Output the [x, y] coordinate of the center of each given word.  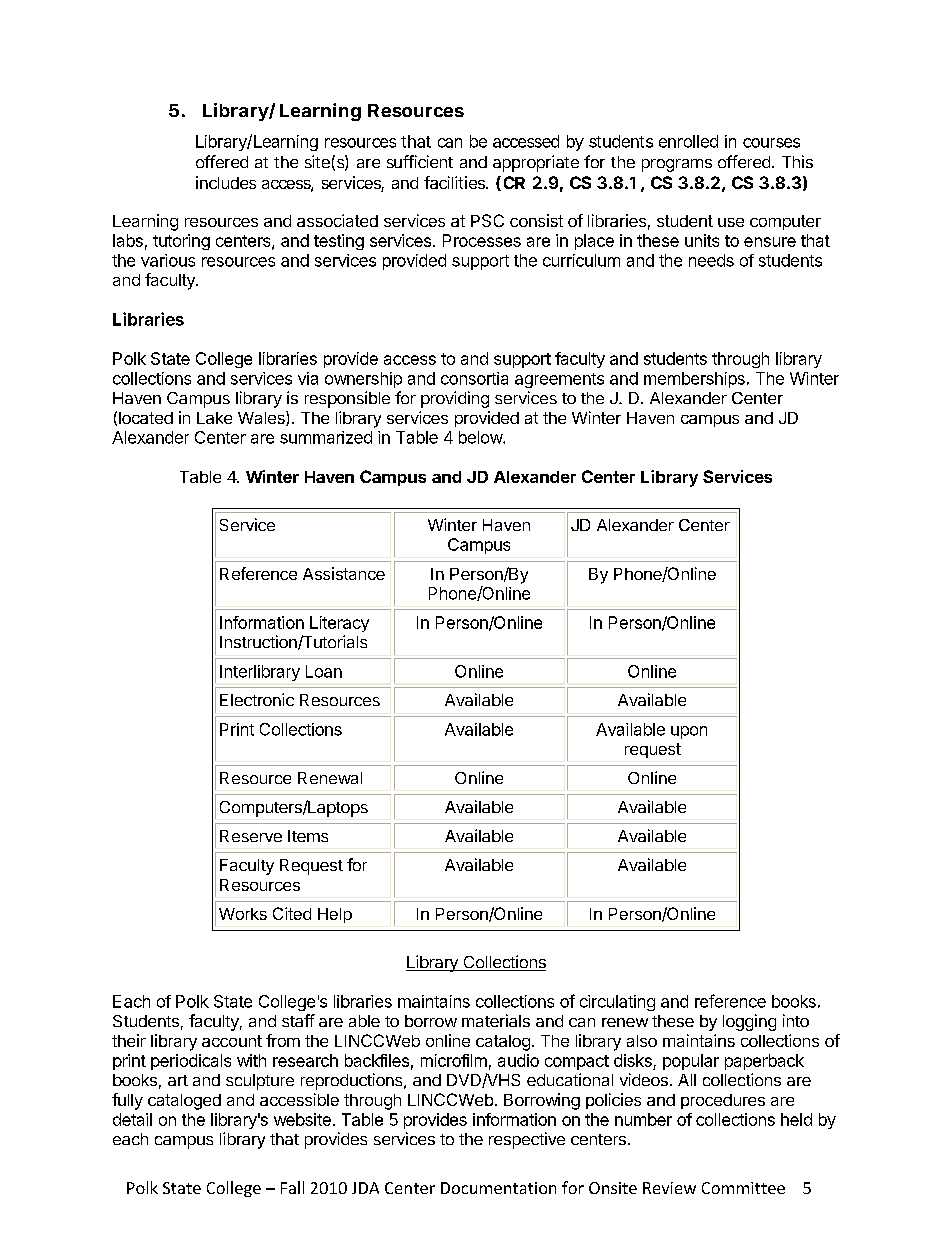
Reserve [251, 836]
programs [677, 165]
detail [132, 1119]
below [481, 437]
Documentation [498, 1188]
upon [689, 732]
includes [226, 182]
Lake [214, 418]
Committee [743, 1188]
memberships [694, 380]
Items [308, 836]
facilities [456, 182]
